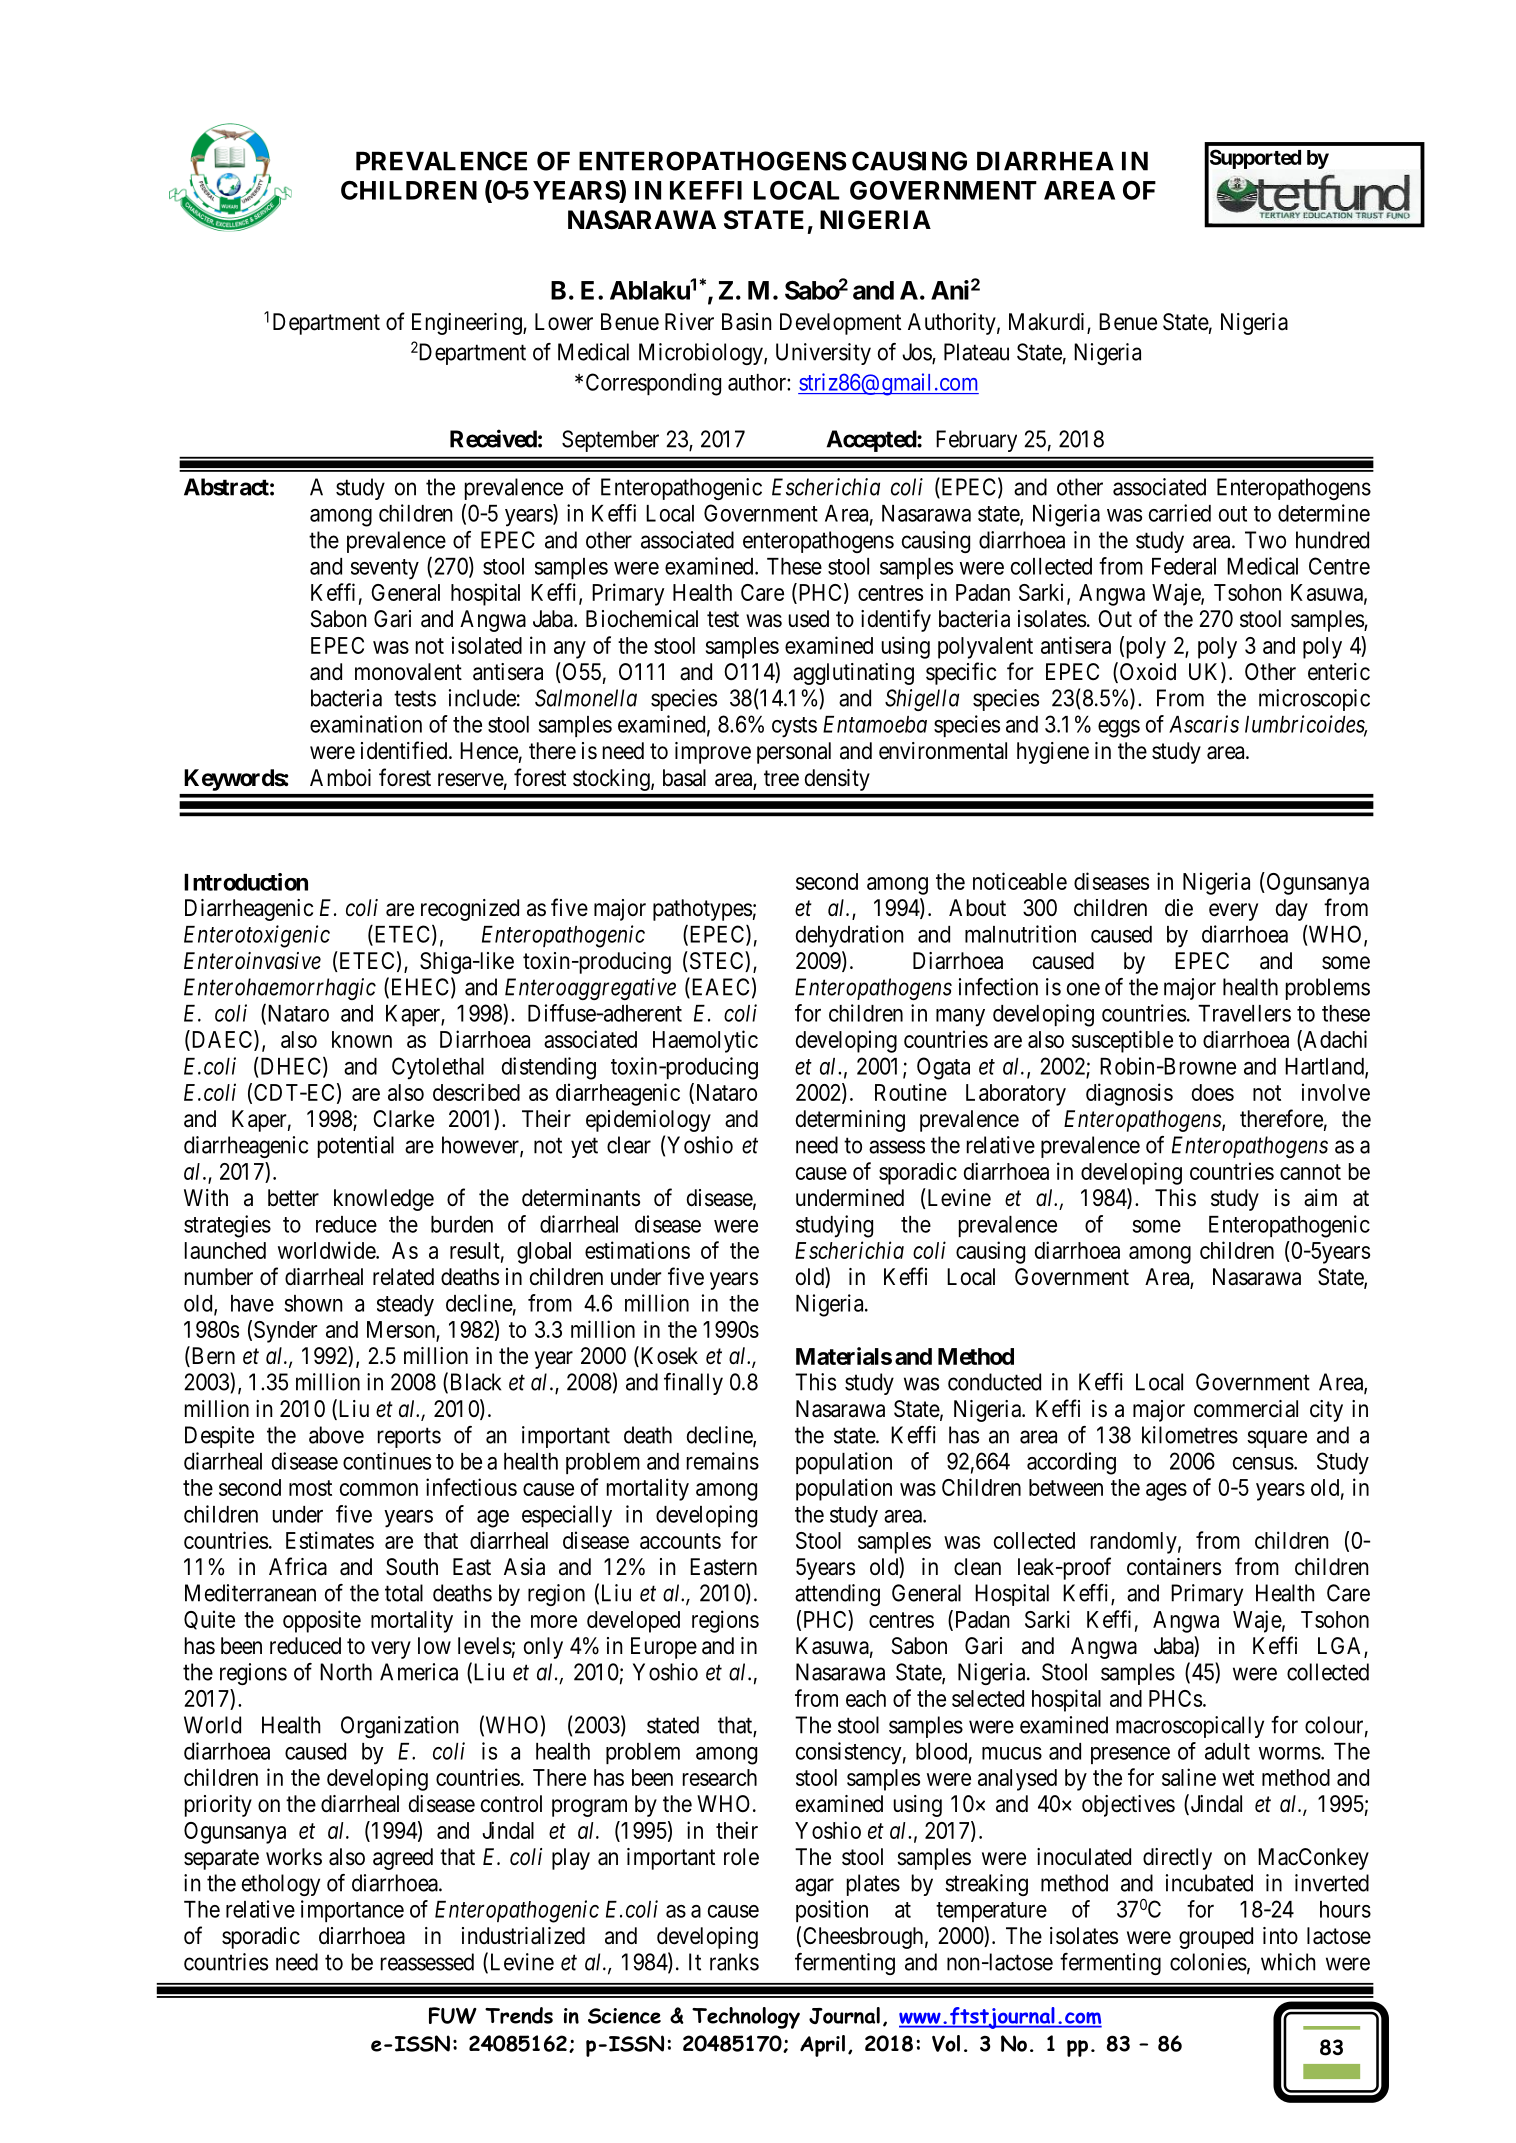  I want to click on dehydration, so click(850, 936).
